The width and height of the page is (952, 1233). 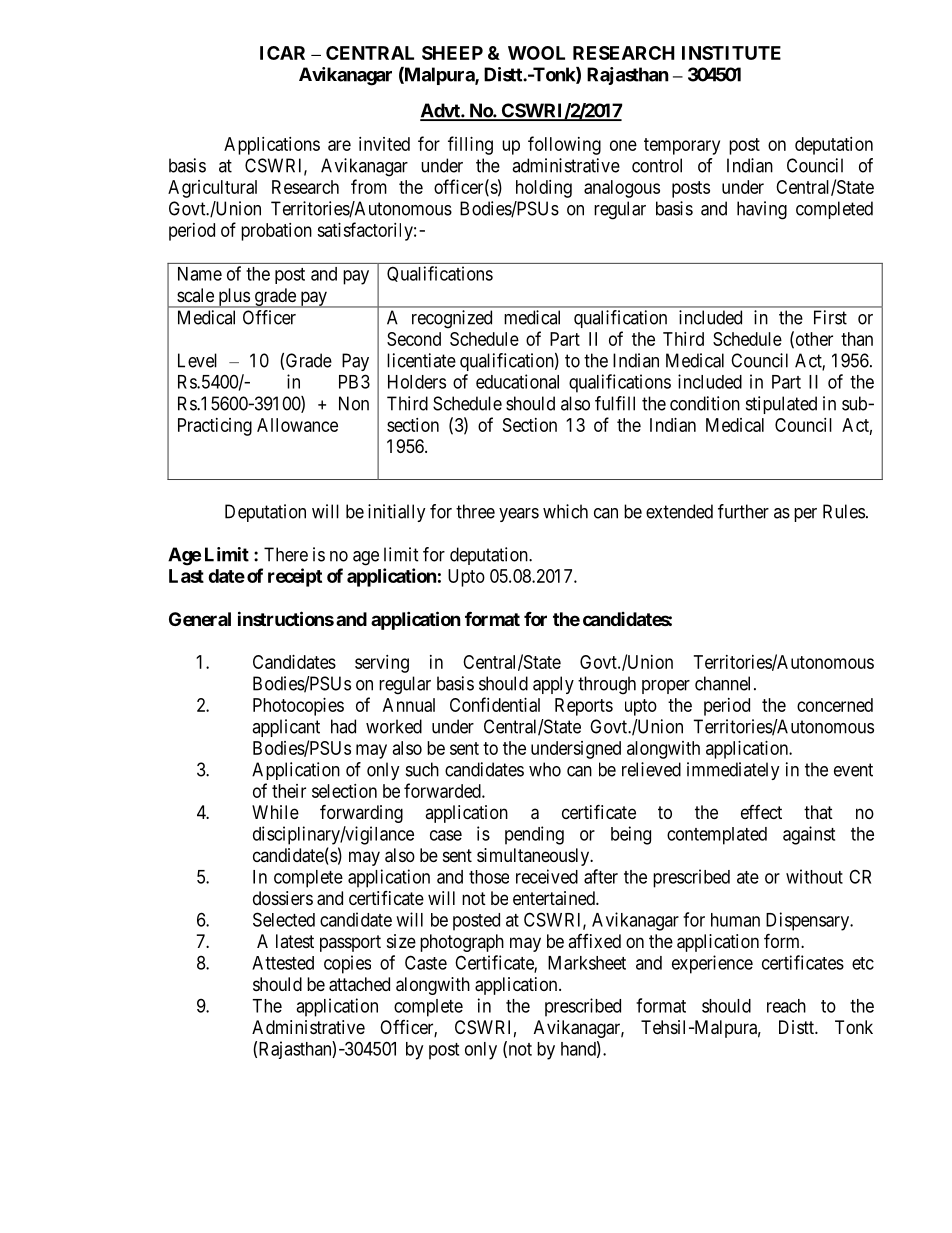 I want to click on apply, so click(x=553, y=685).
